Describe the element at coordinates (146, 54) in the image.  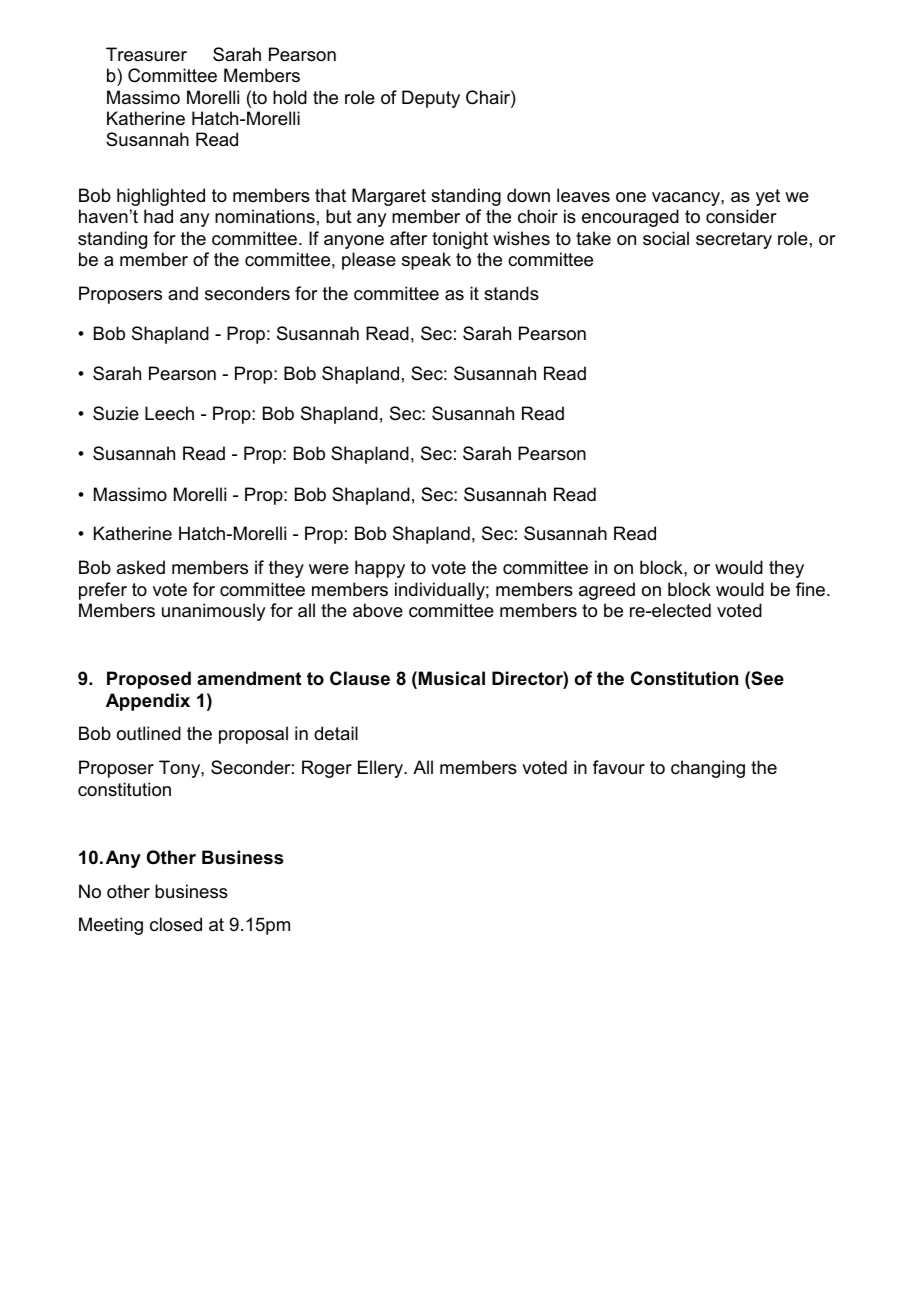
I see `Treasurer` at that location.
